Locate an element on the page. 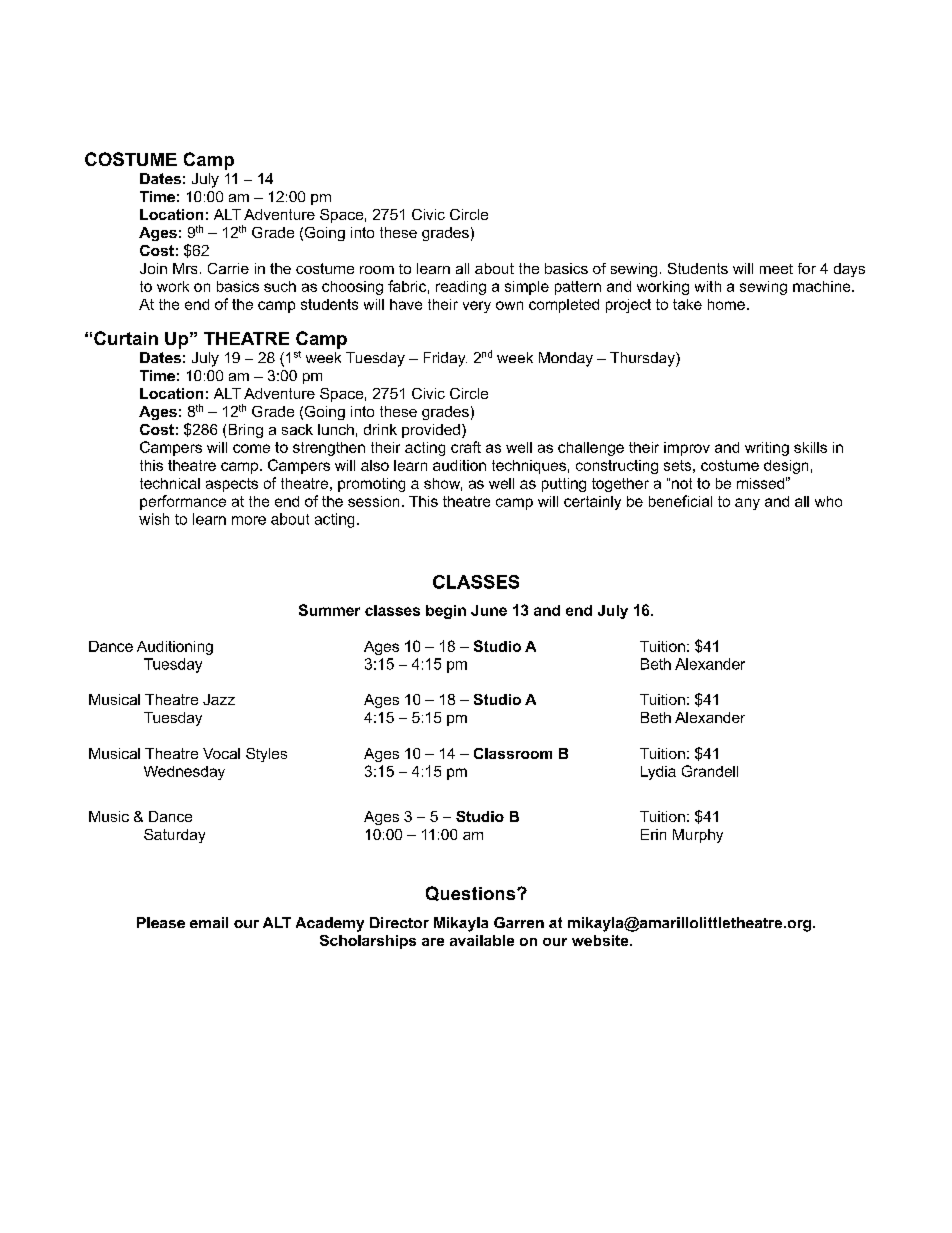 Image resolution: width=952 pixels, height=1233 pixels. Lydia is located at coordinates (658, 773).
